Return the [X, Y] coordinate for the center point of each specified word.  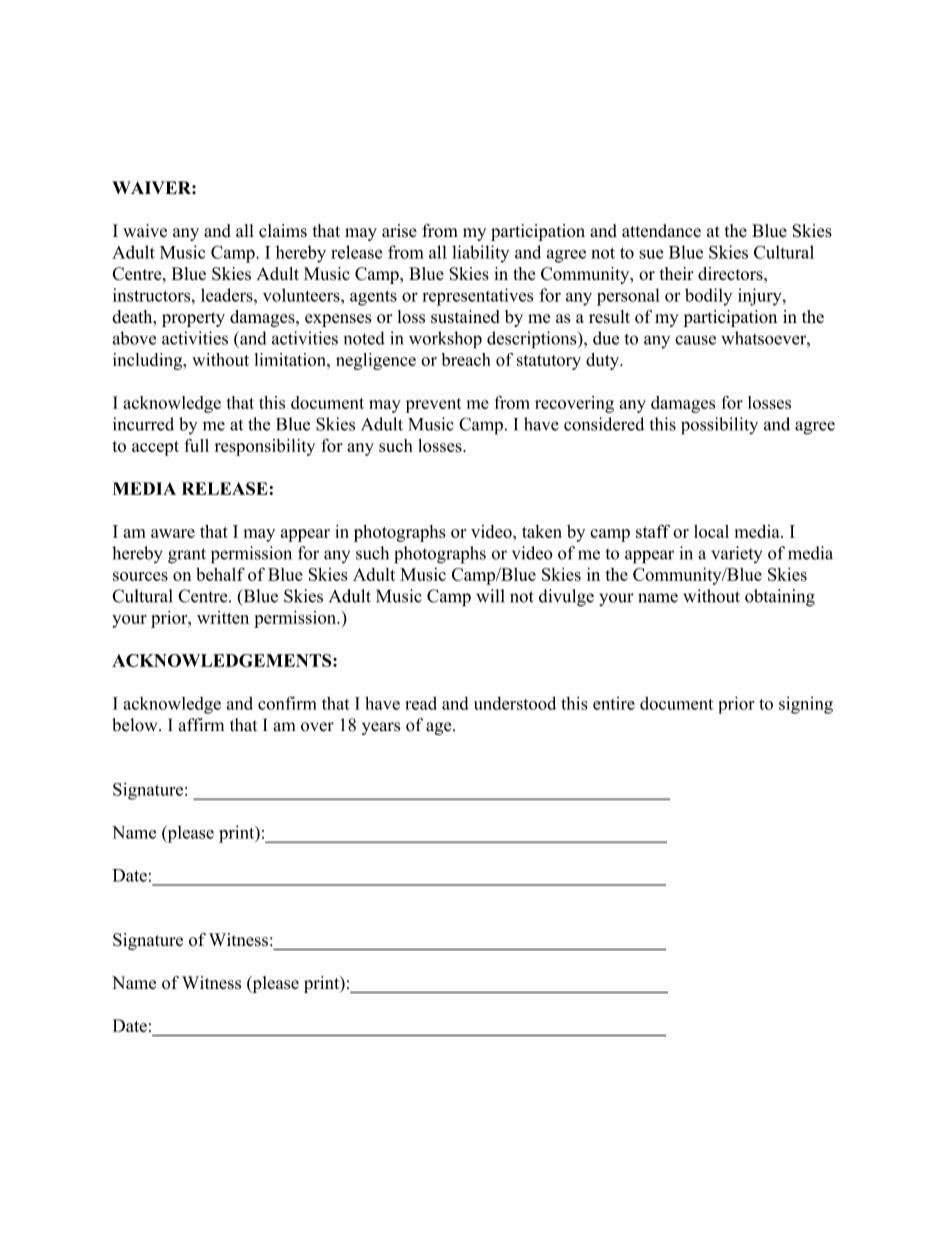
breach [466, 359]
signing [806, 705]
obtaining [780, 598]
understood [515, 703]
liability [481, 254]
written [223, 617]
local [711, 531]
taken [542, 531]
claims [283, 231]
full [196, 445]
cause [695, 340]
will [490, 596]
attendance [661, 231]
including [149, 361]
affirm [201, 725]
